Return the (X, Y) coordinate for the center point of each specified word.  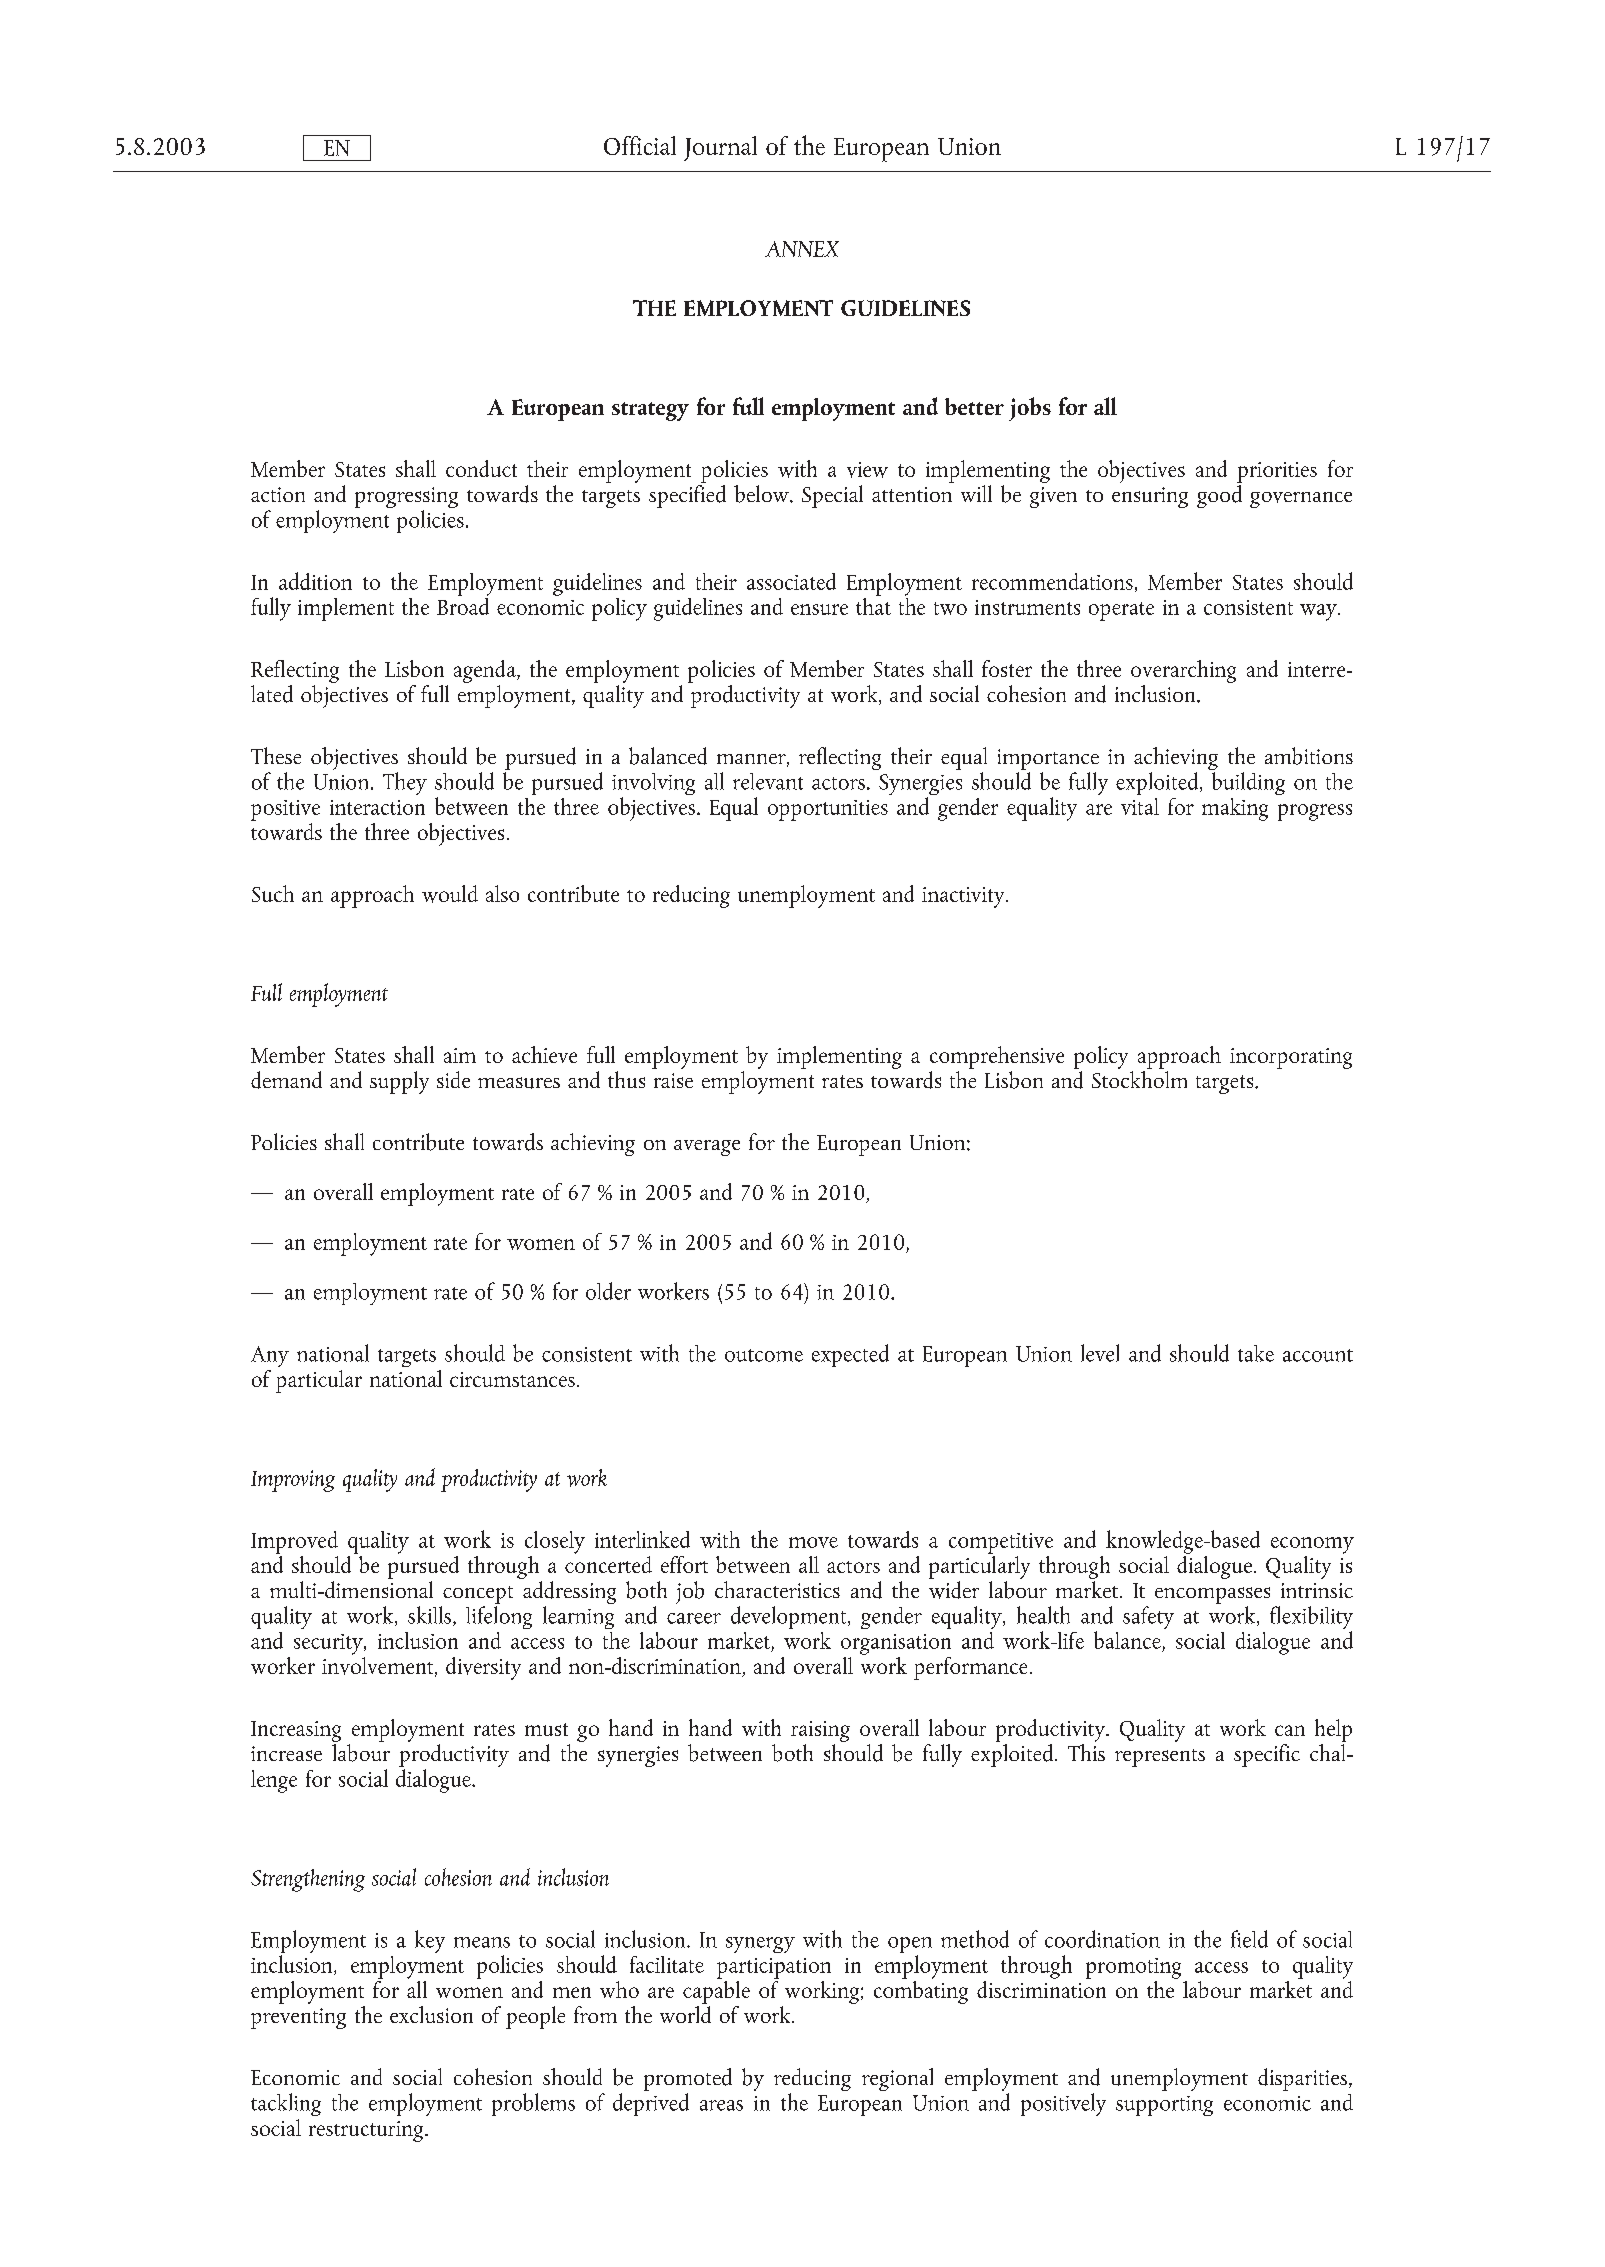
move (813, 1542)
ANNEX (802, 249)
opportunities (828, 810)
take (1256, 1353)
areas (721, 2105)
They (405, 783)
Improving (293, 1481)
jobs (1030, 409)
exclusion (431, 2014)
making (1235, 809)
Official (640, 145)
